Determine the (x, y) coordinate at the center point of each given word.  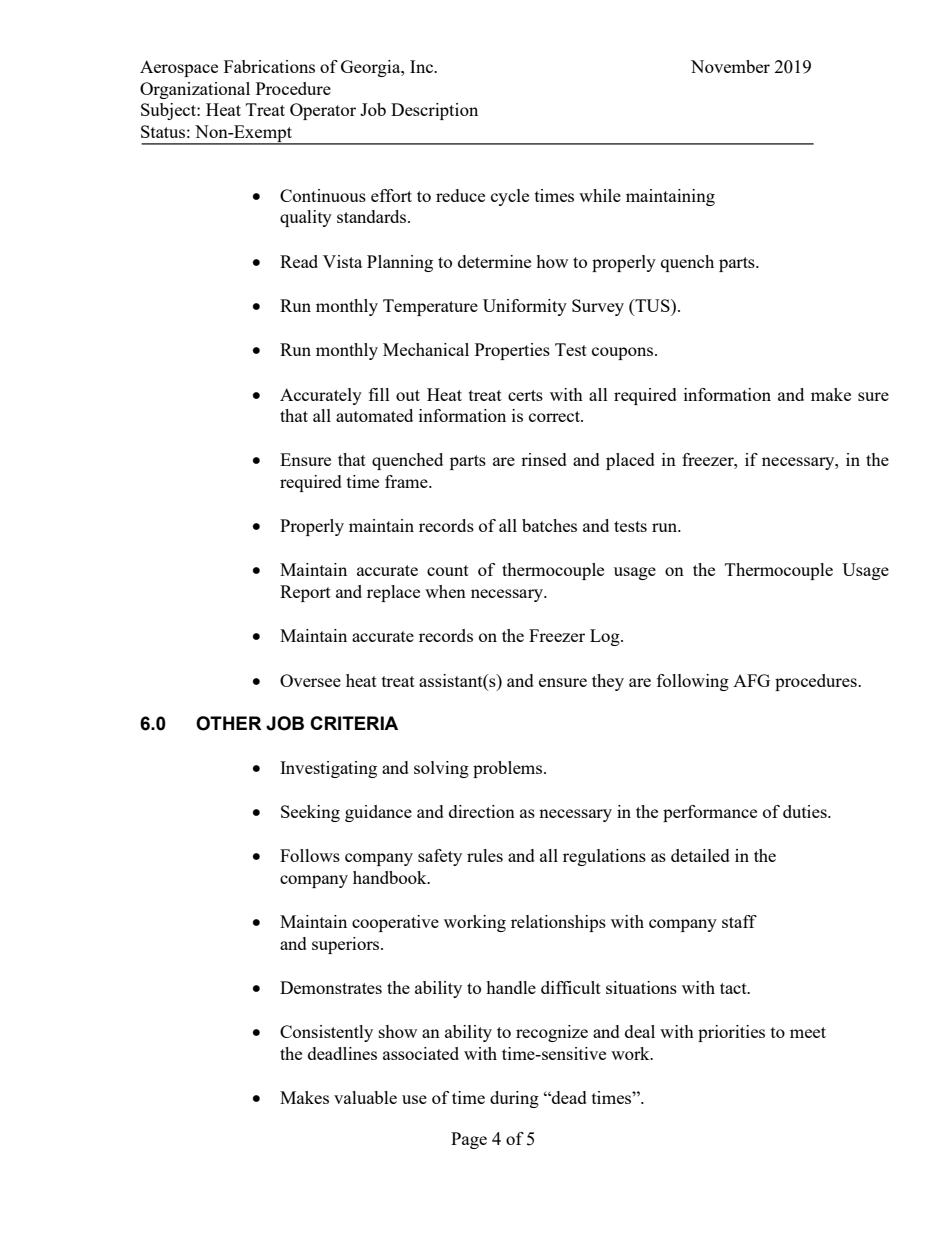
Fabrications (269, 66)
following (693, 682)
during (514, 1099)
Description (434, 111)
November (730, 66)
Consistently (326, 1033)
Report (305, 593)
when (445, 591)
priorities (731, 1033)
